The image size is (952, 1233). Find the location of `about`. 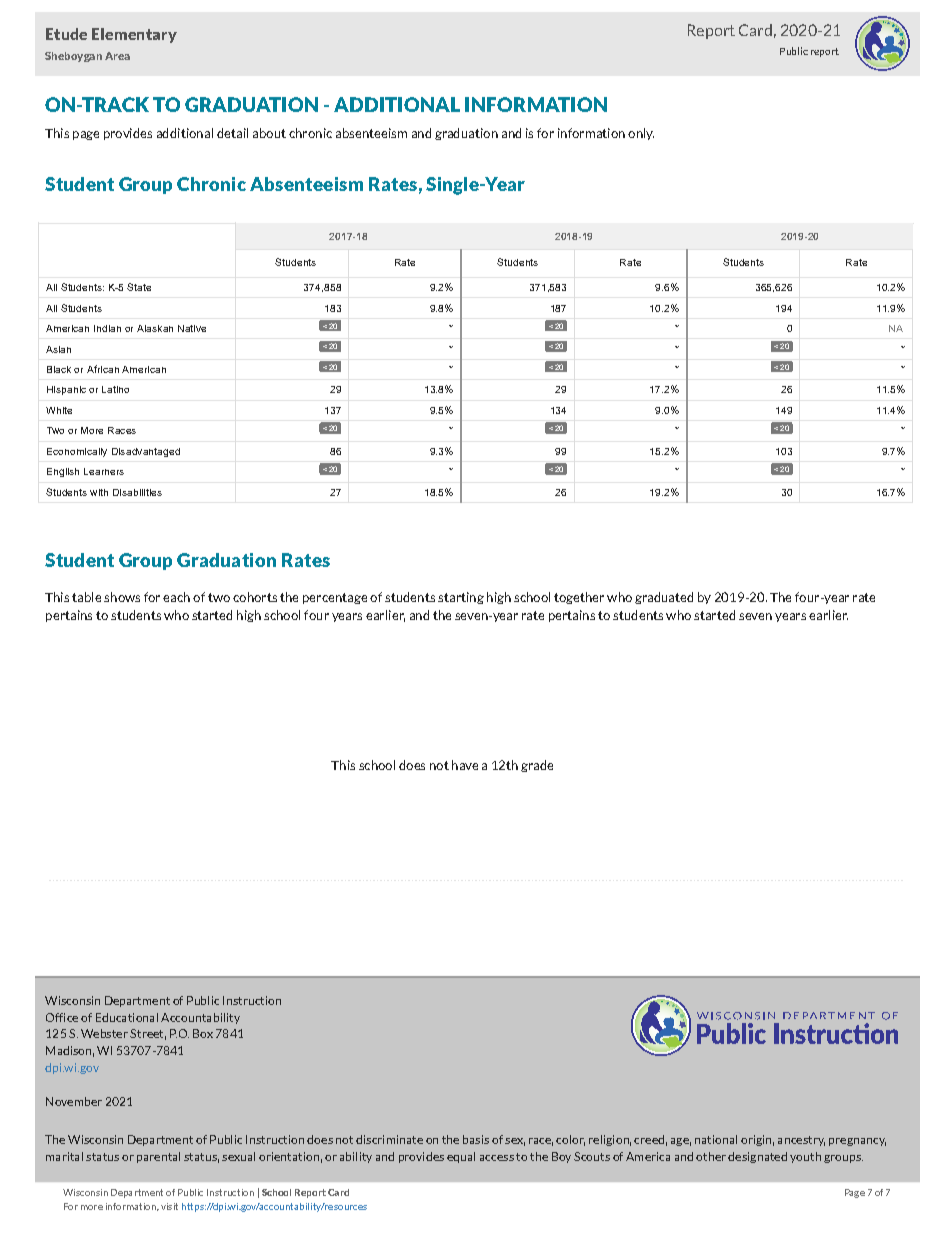

about is located at coordinates (269, 133).
